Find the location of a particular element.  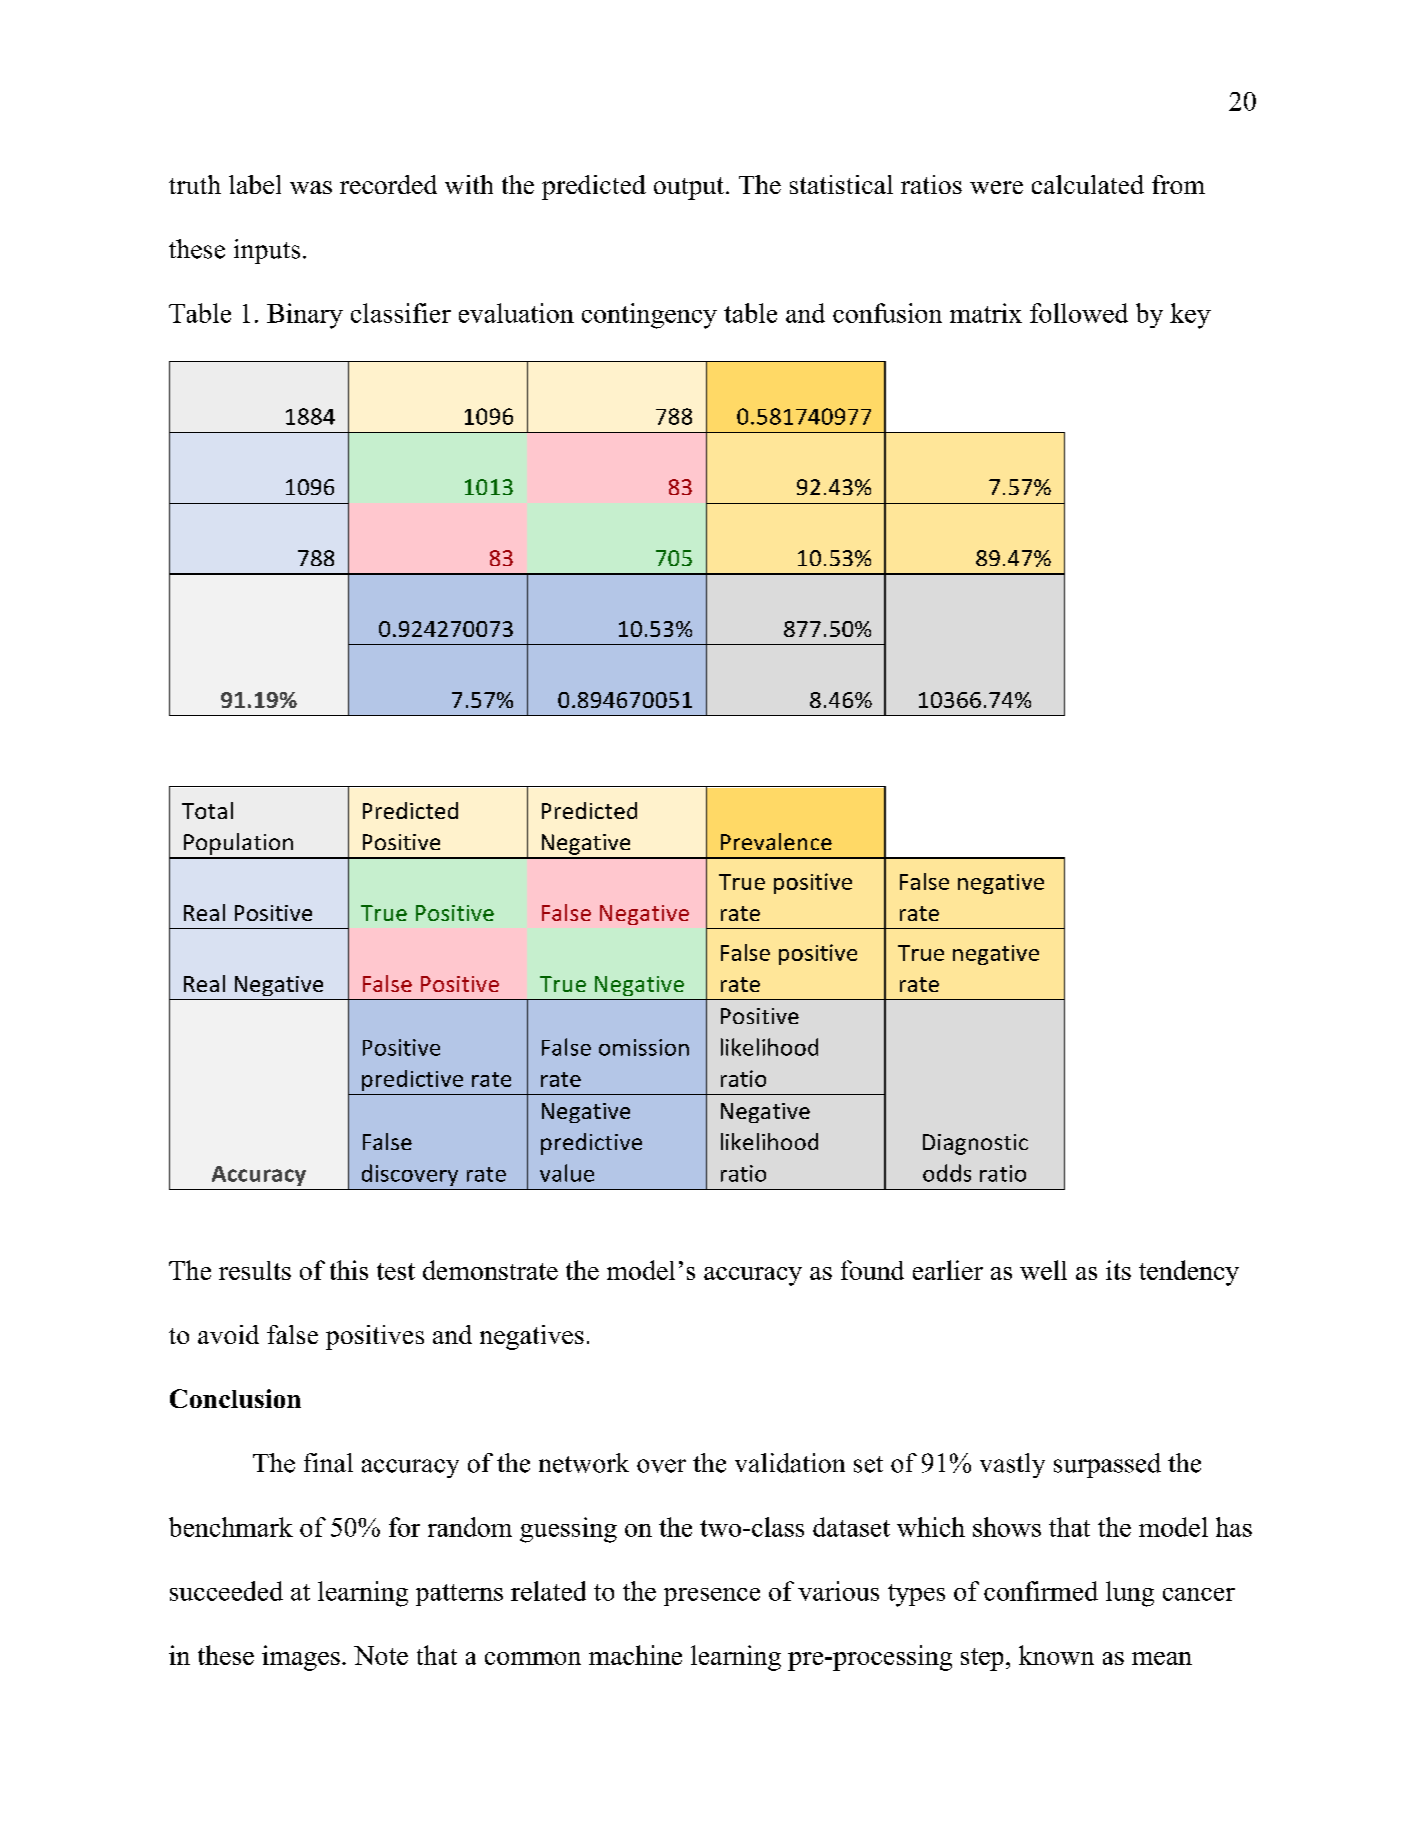

presence is located at coordinates (712, 1597).
